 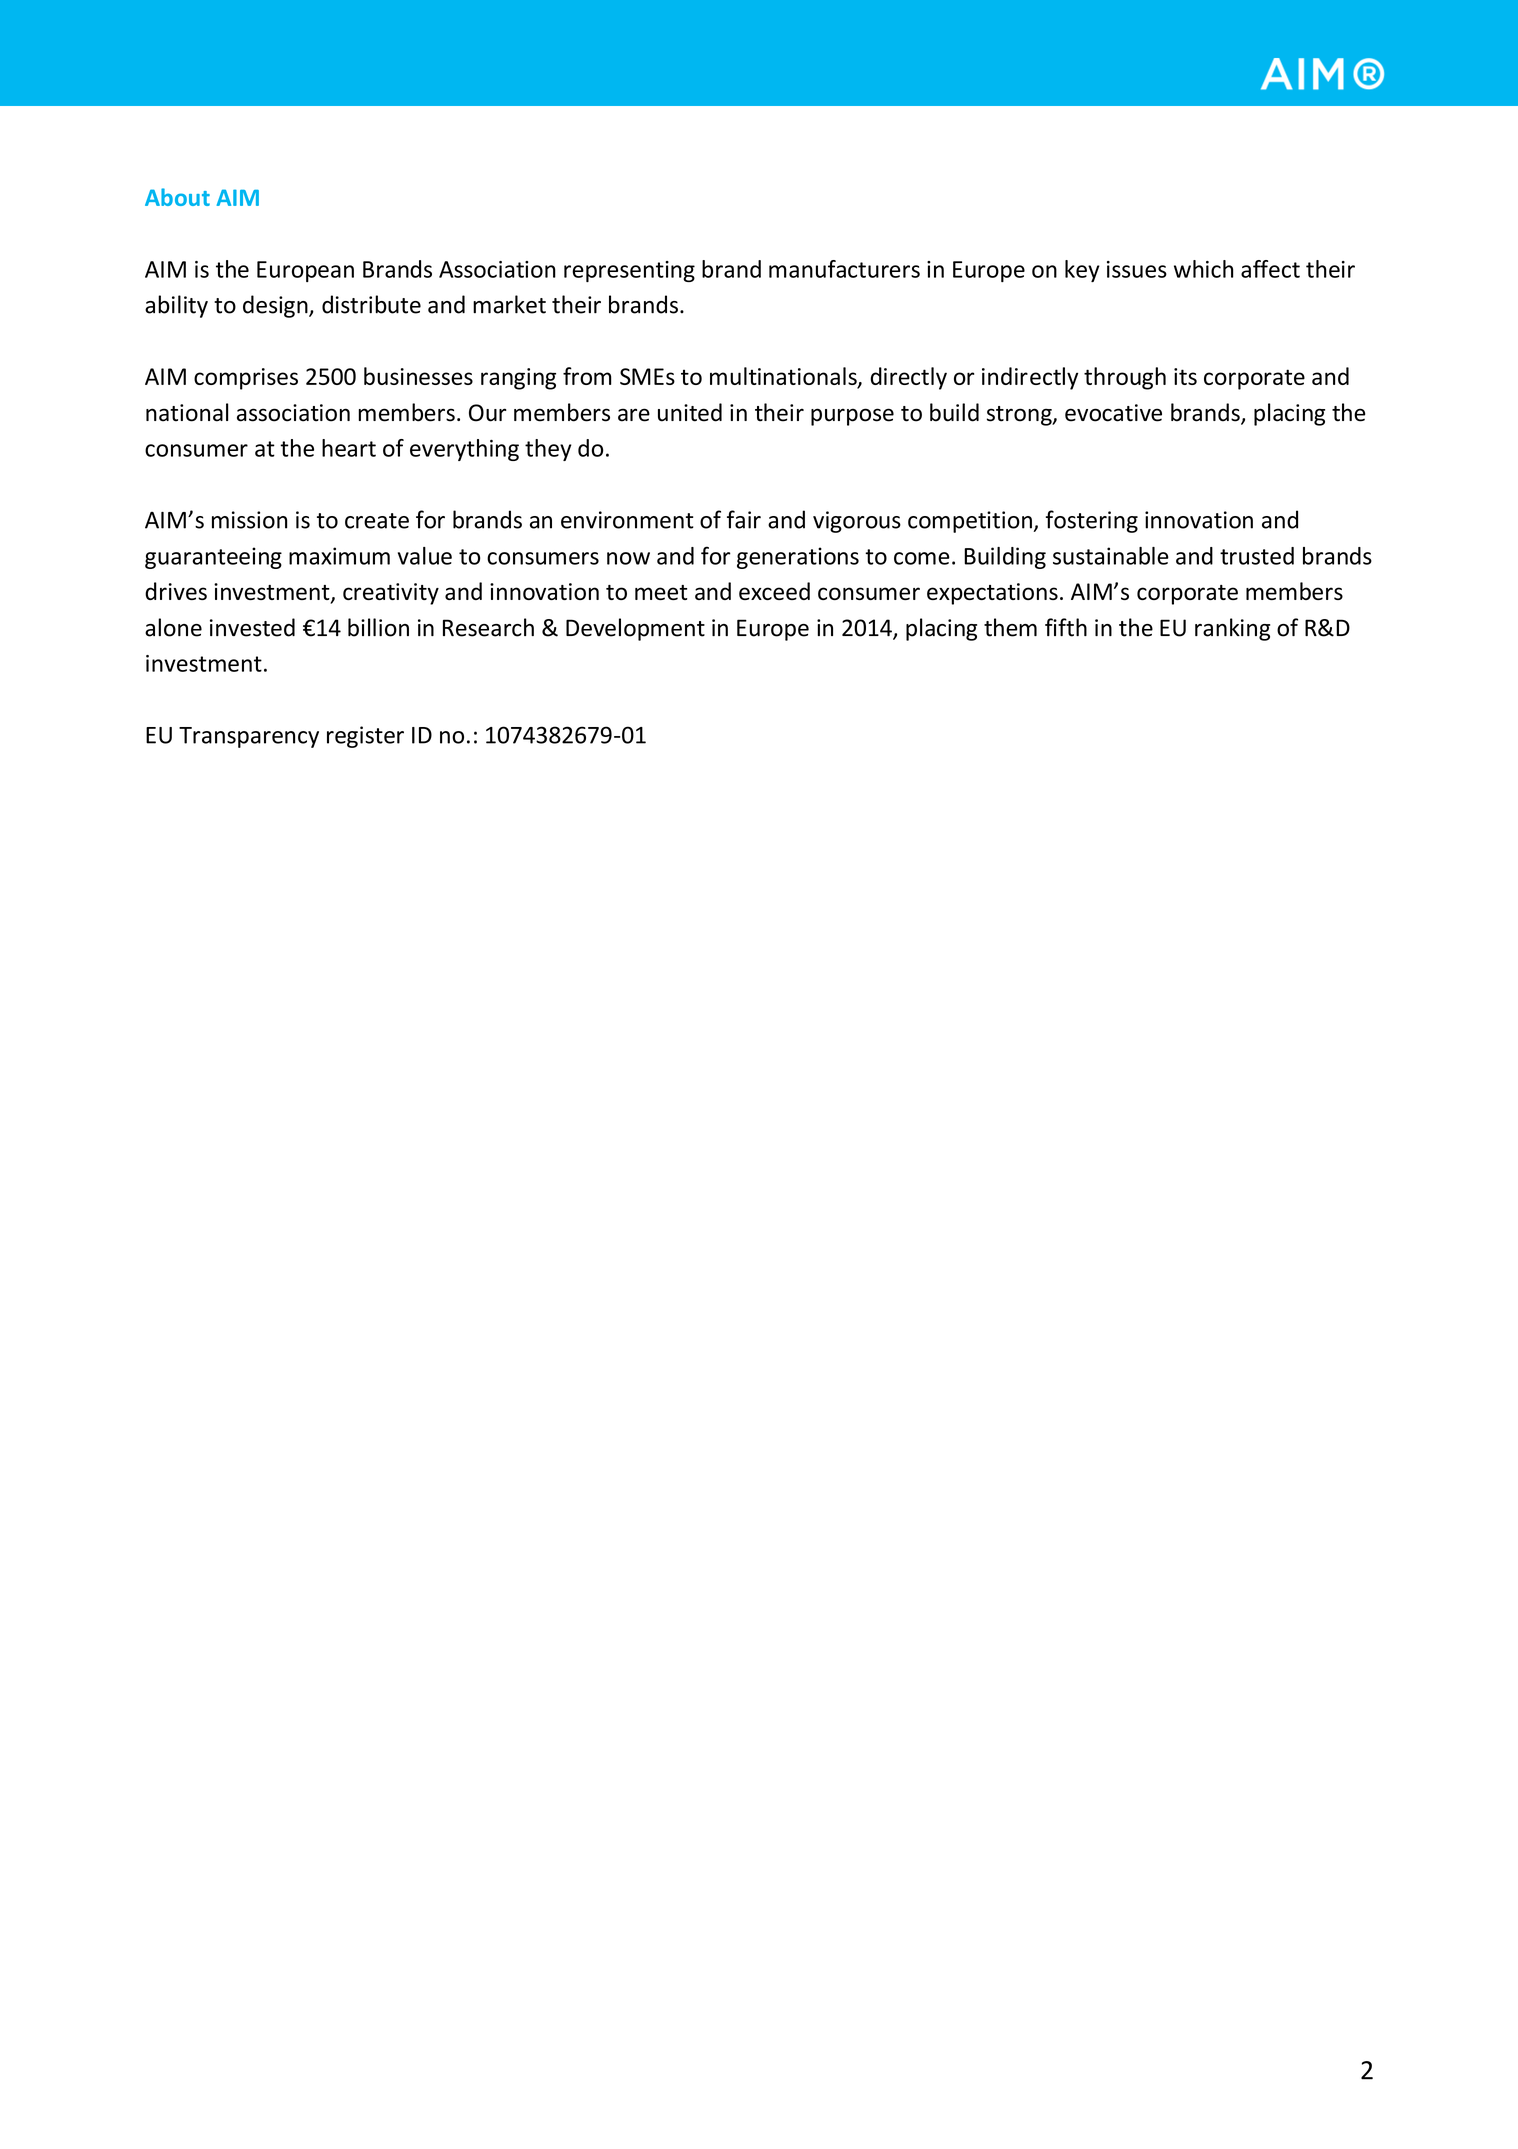 I want to click on Transparency, so click(x=249, y=737).
